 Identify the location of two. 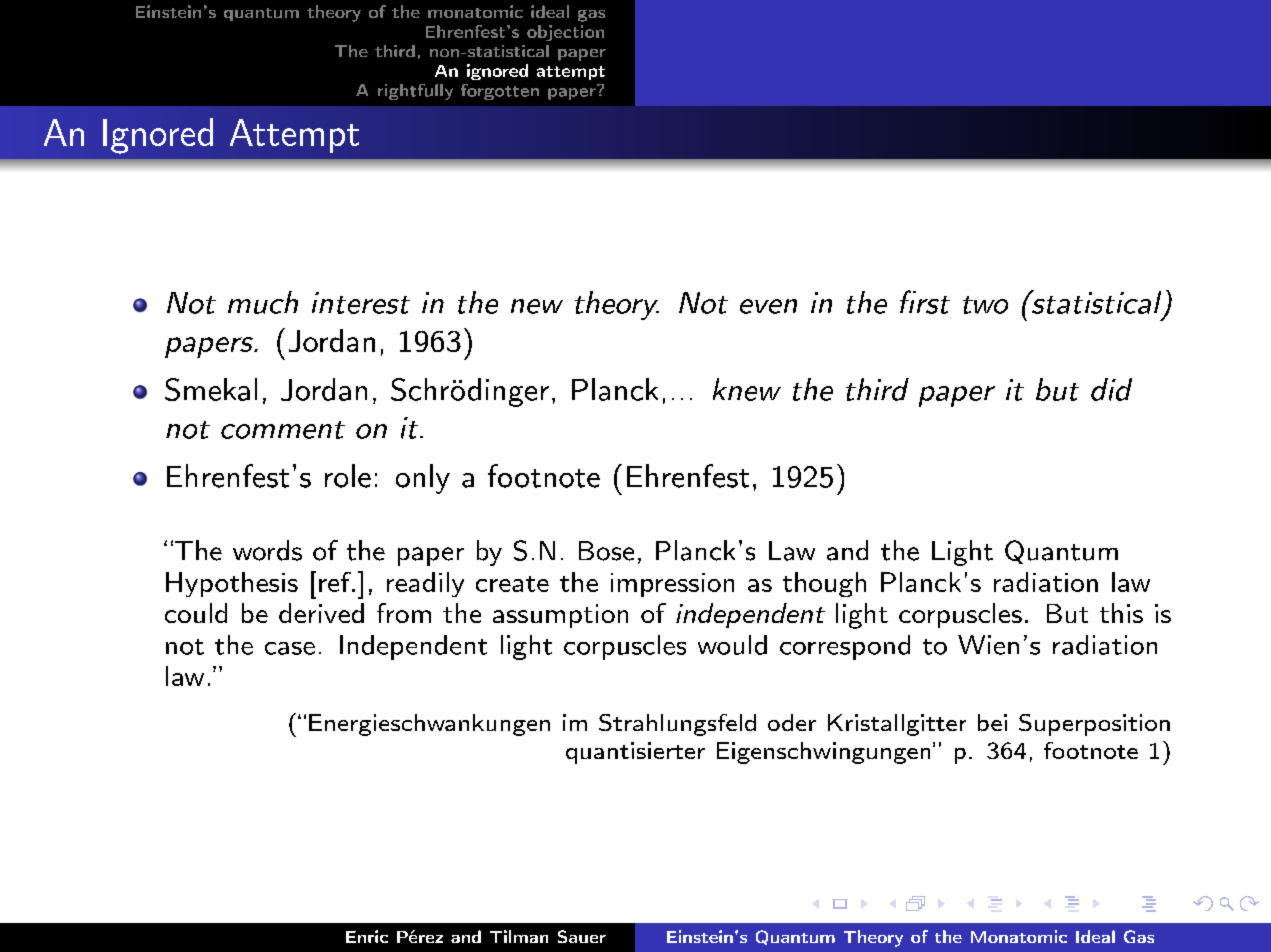
(985, 305).
